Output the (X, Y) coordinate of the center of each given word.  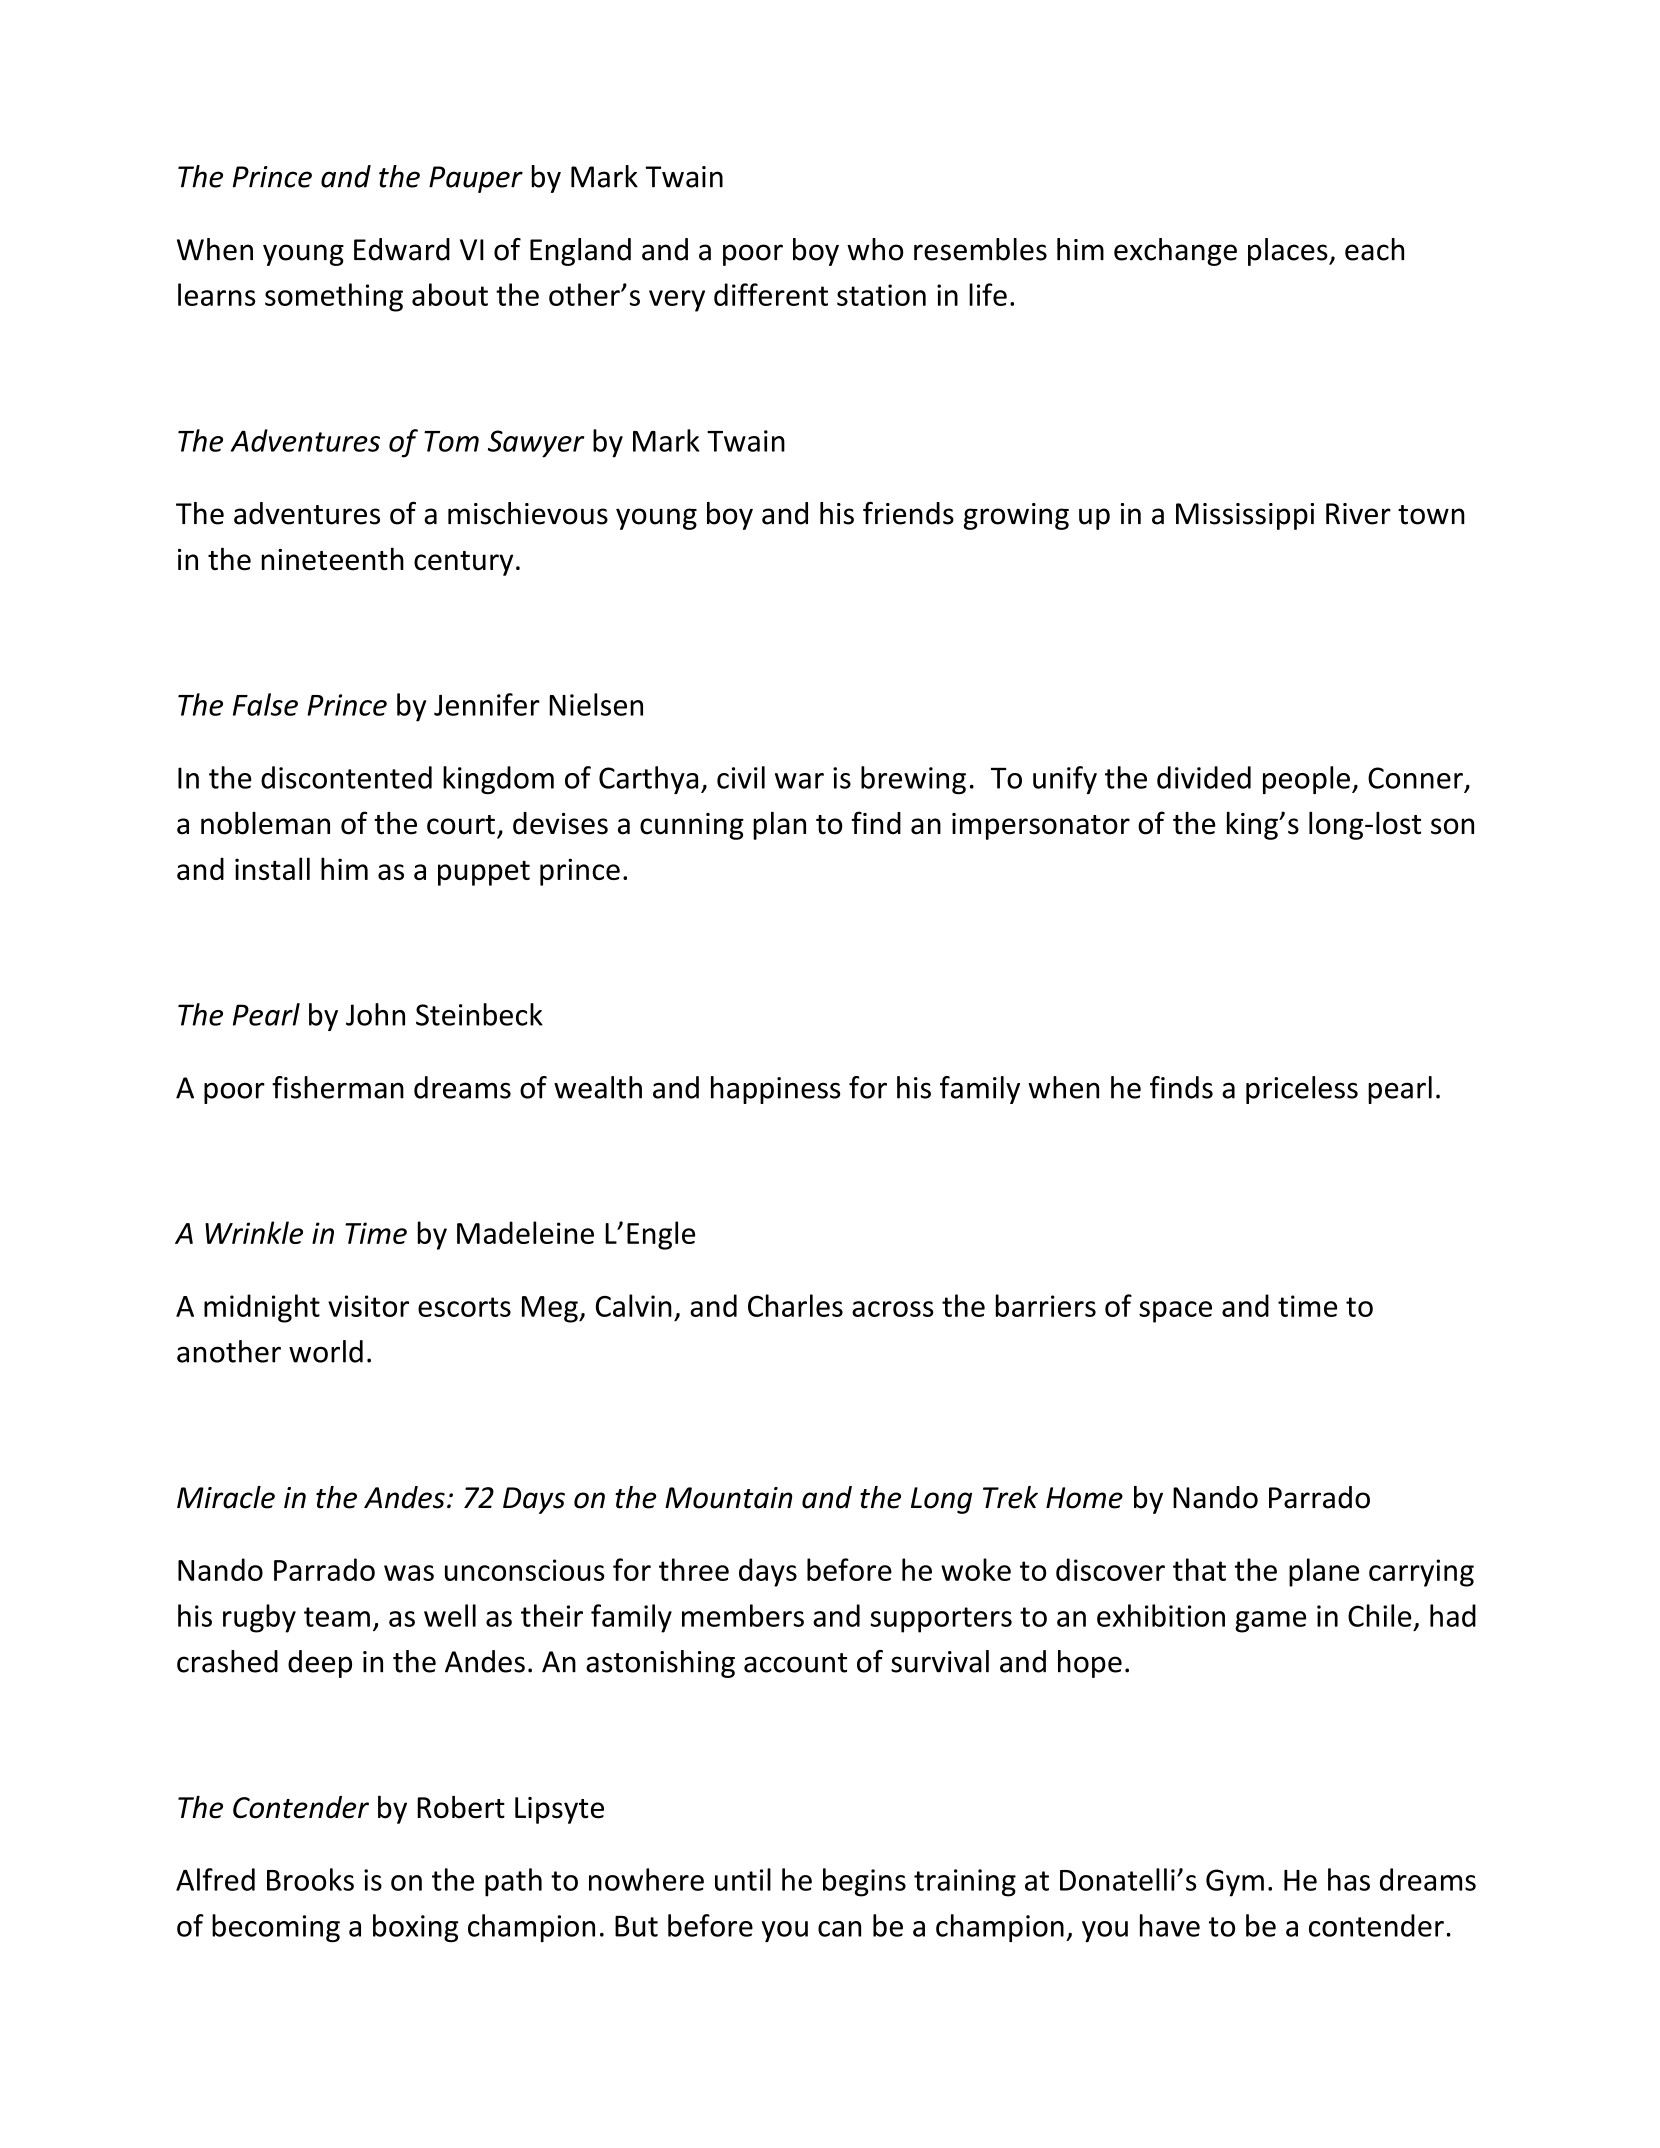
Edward (402, 249)
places (1289, 252)
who (875, 249)
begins (864, 1882)
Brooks (310, 1879)
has (1349, 1879)
